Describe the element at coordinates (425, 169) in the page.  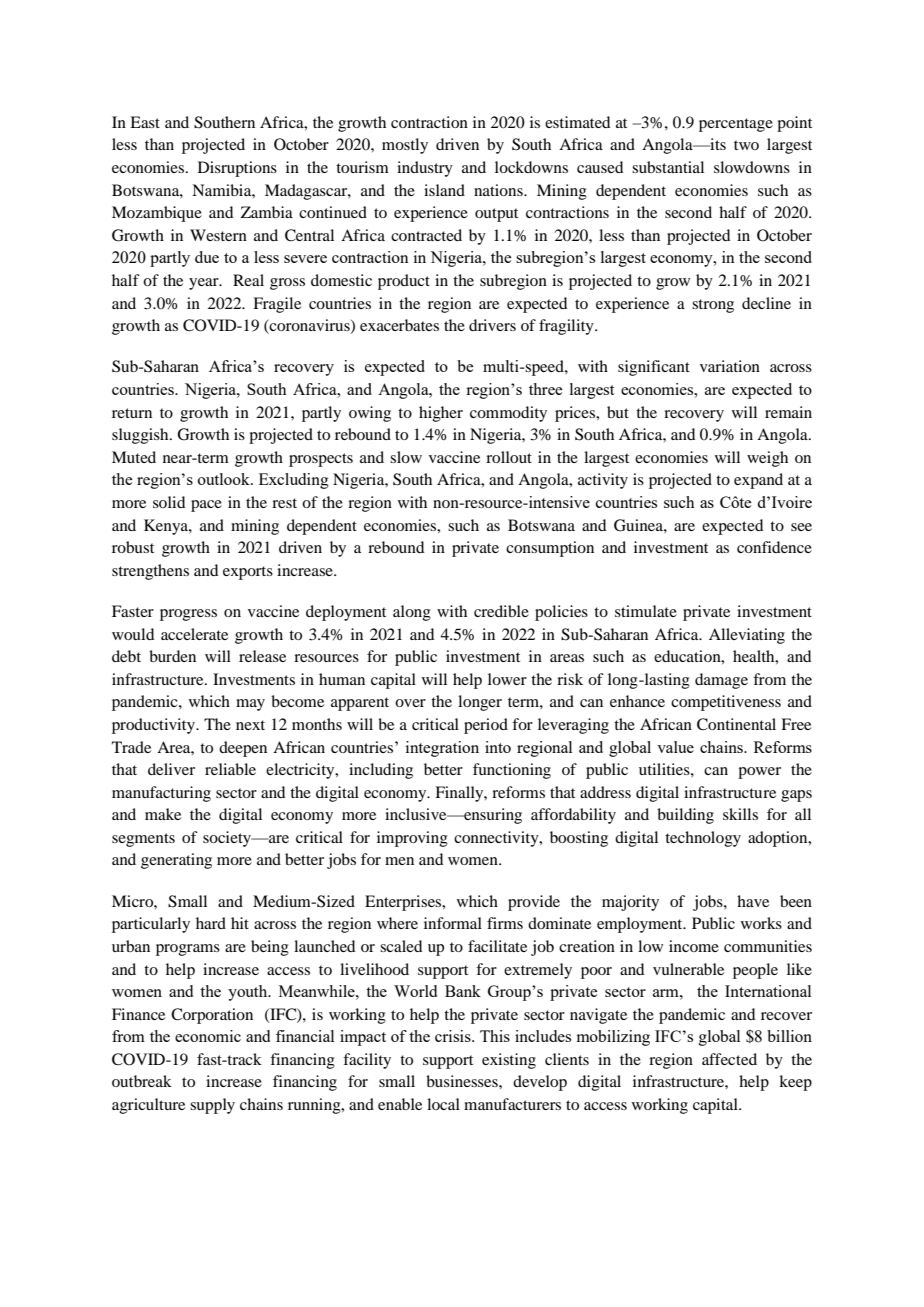
I see `industry` at that location.
